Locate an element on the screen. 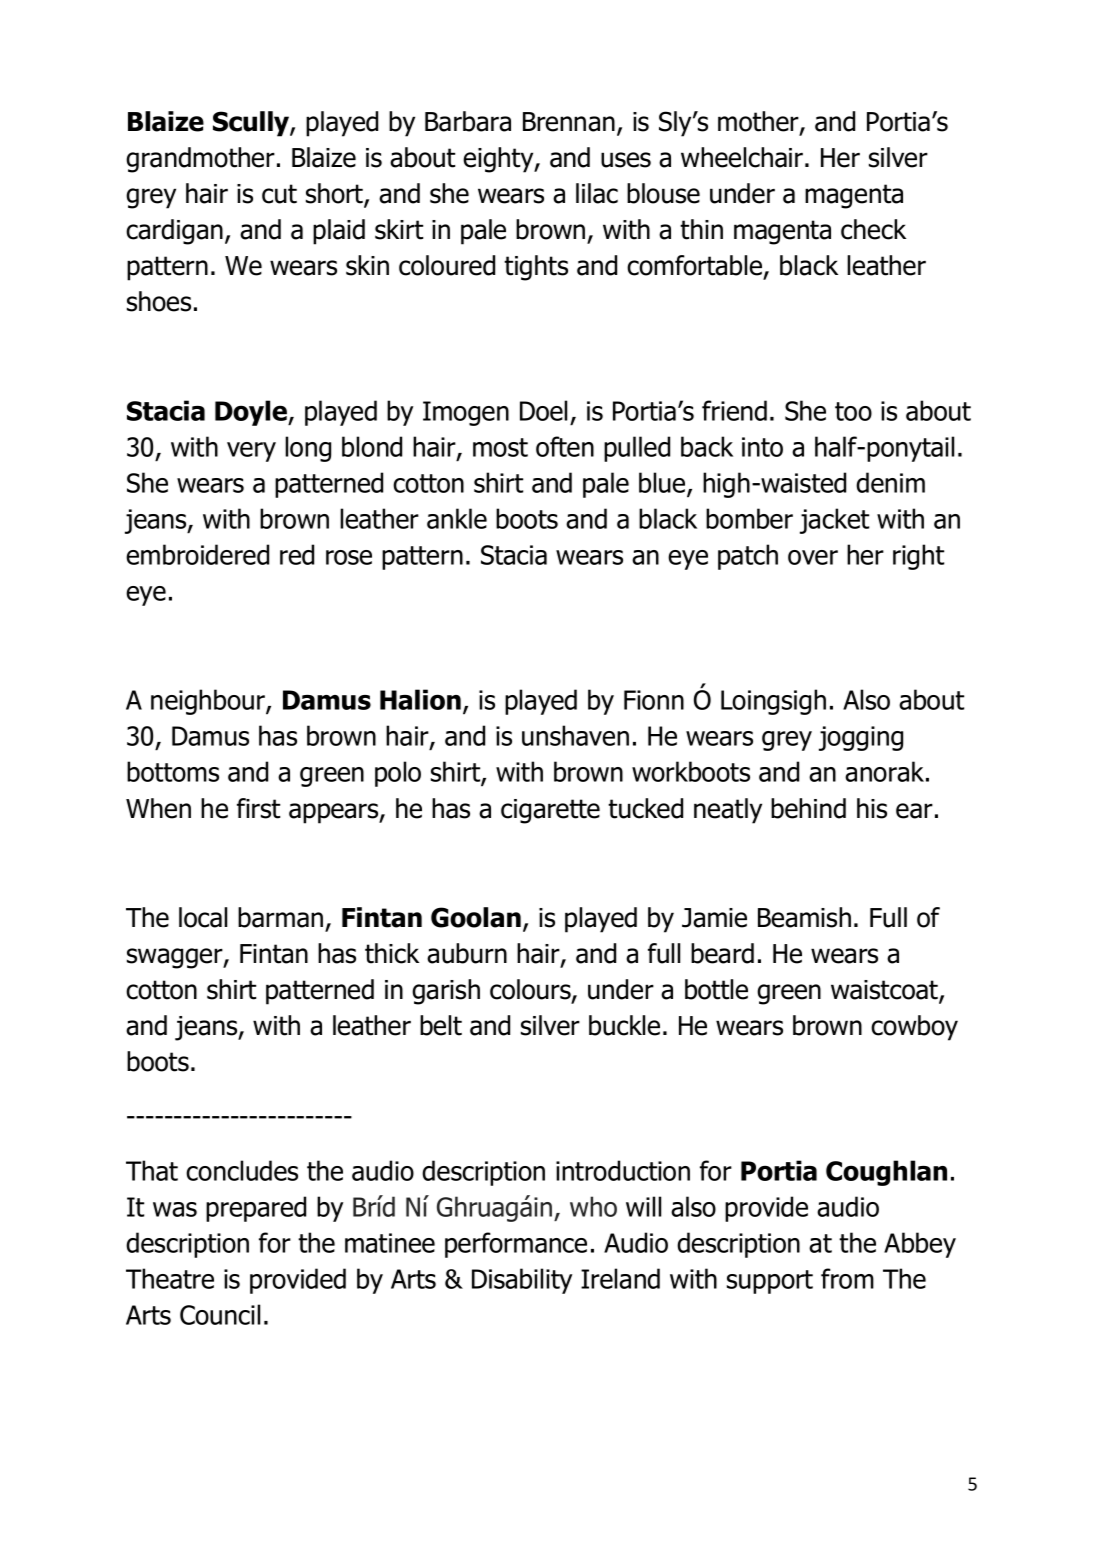  cut is located at coordinates (279, 194).
